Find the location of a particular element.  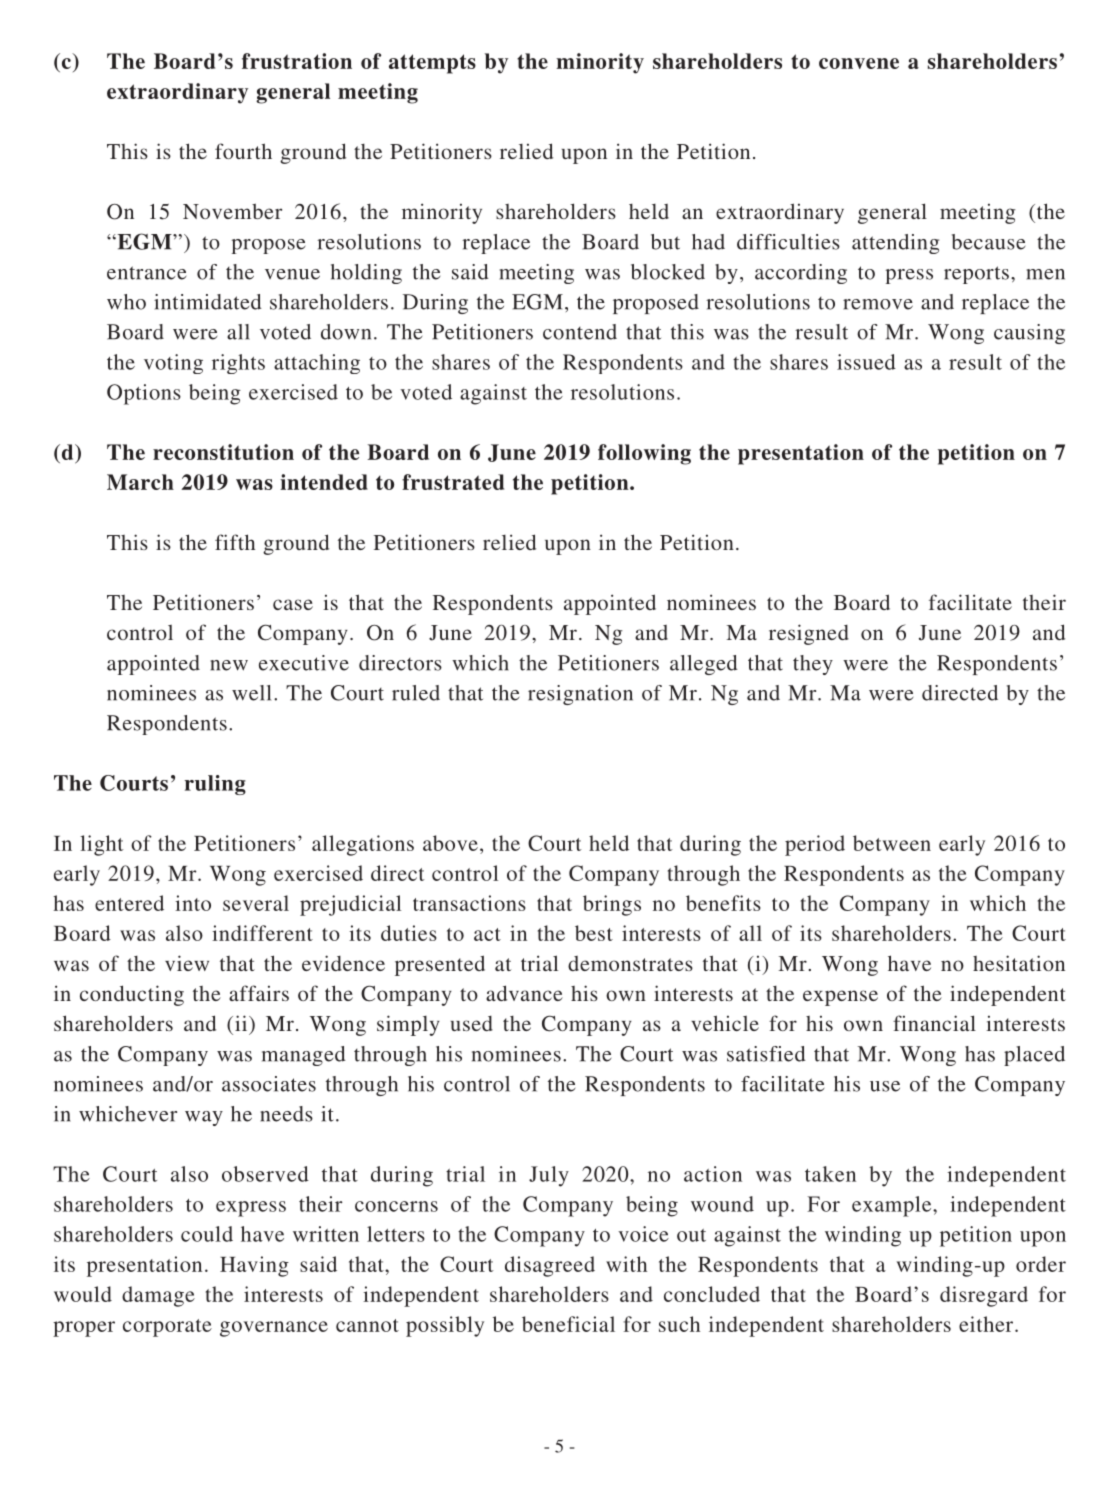

financial is located at coordinates (934, 1023).
